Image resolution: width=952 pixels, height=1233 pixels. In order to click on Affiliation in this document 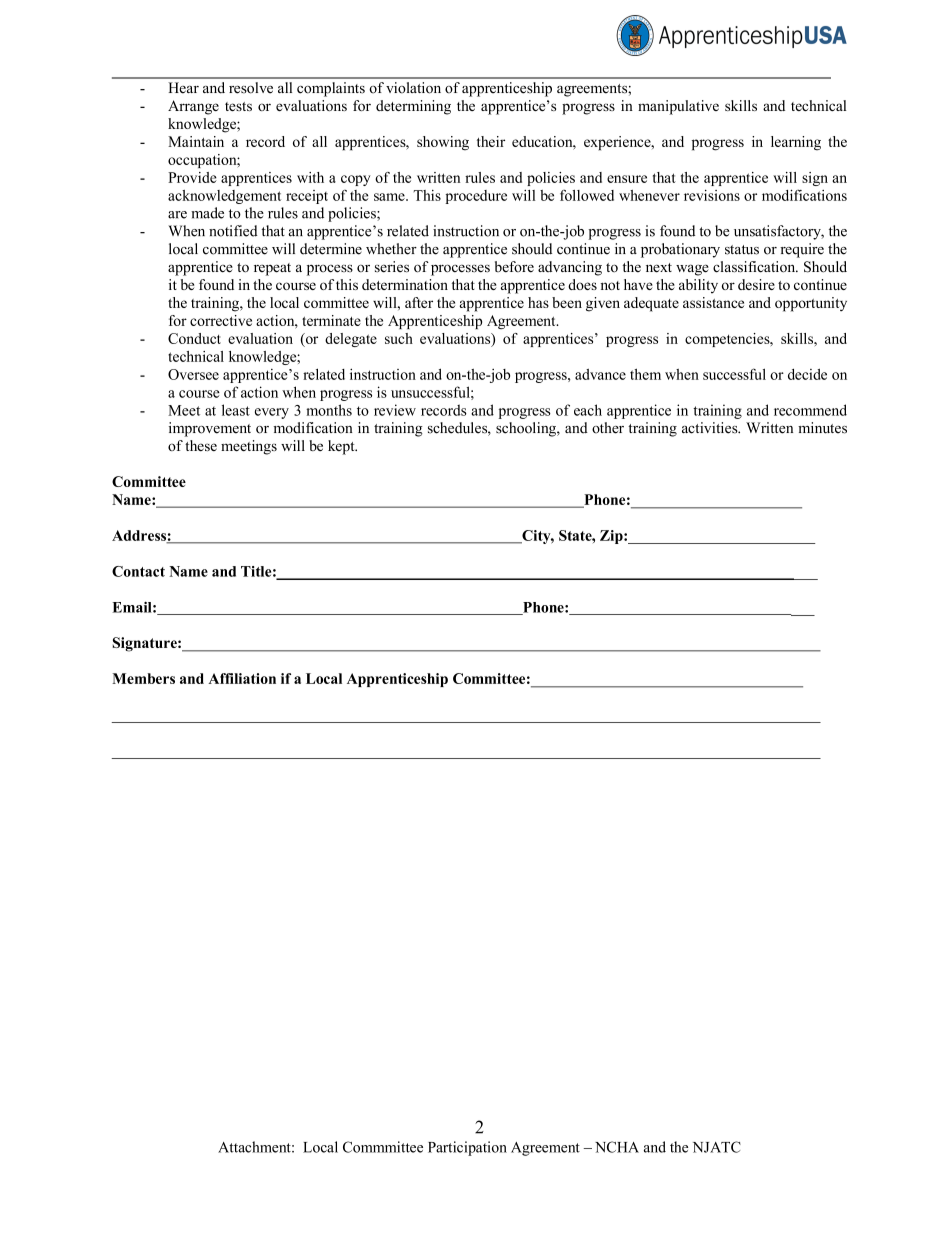, I will do `click(242, 678)`.
